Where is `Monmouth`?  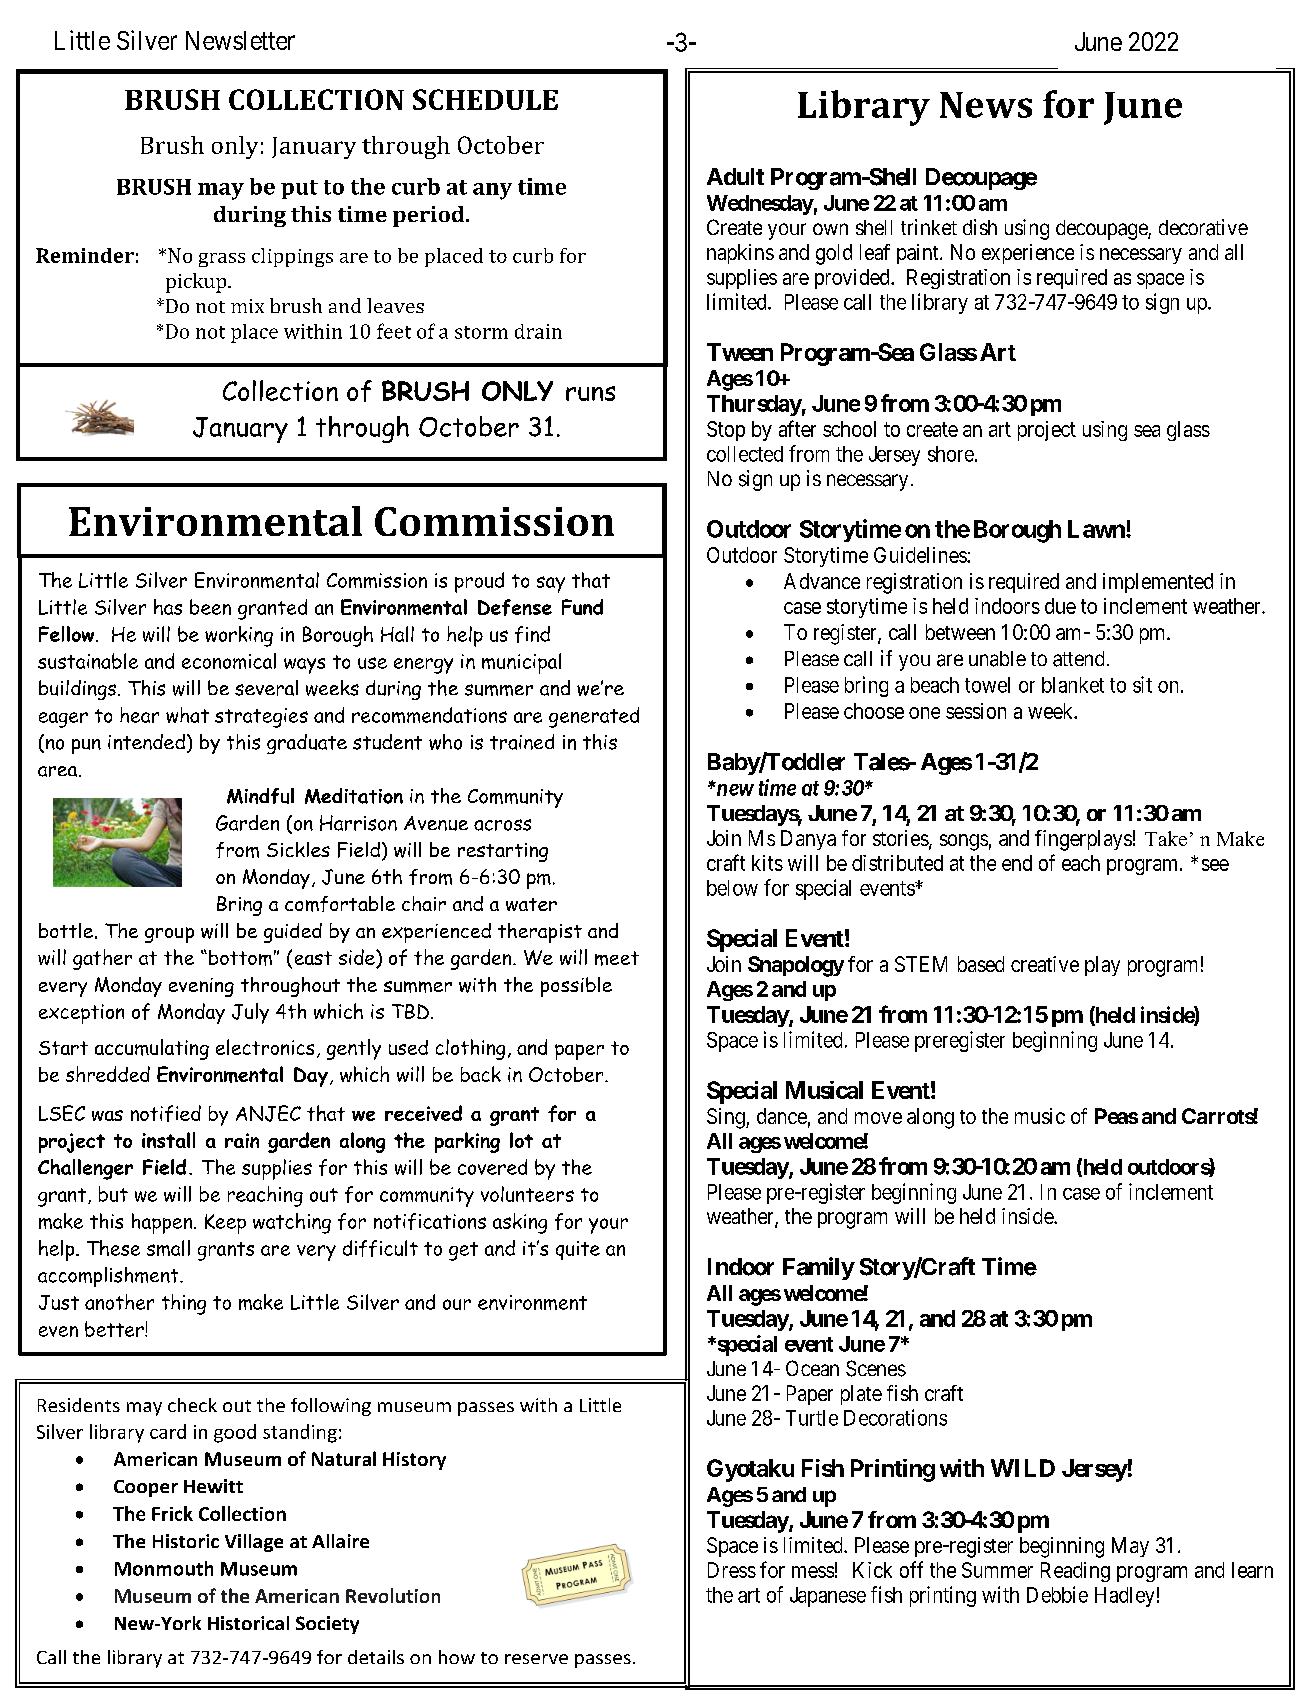 Monmouth is located at coordinates (164, 1568).
